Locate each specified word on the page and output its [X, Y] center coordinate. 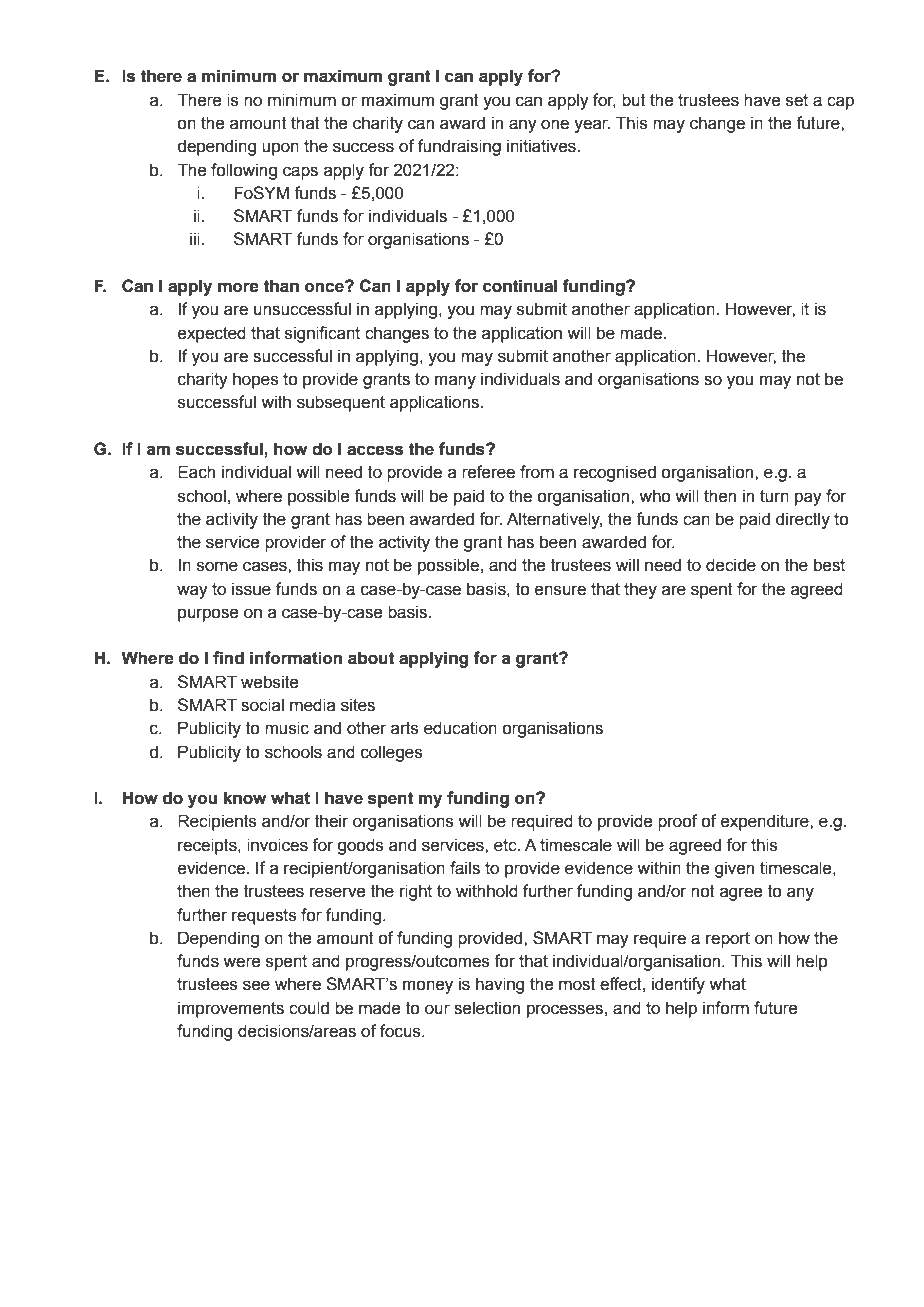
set [797, 100]
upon [280, 149]
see [256, 985]
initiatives [542, 146]
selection [487, 1008]
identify [678, 985]
